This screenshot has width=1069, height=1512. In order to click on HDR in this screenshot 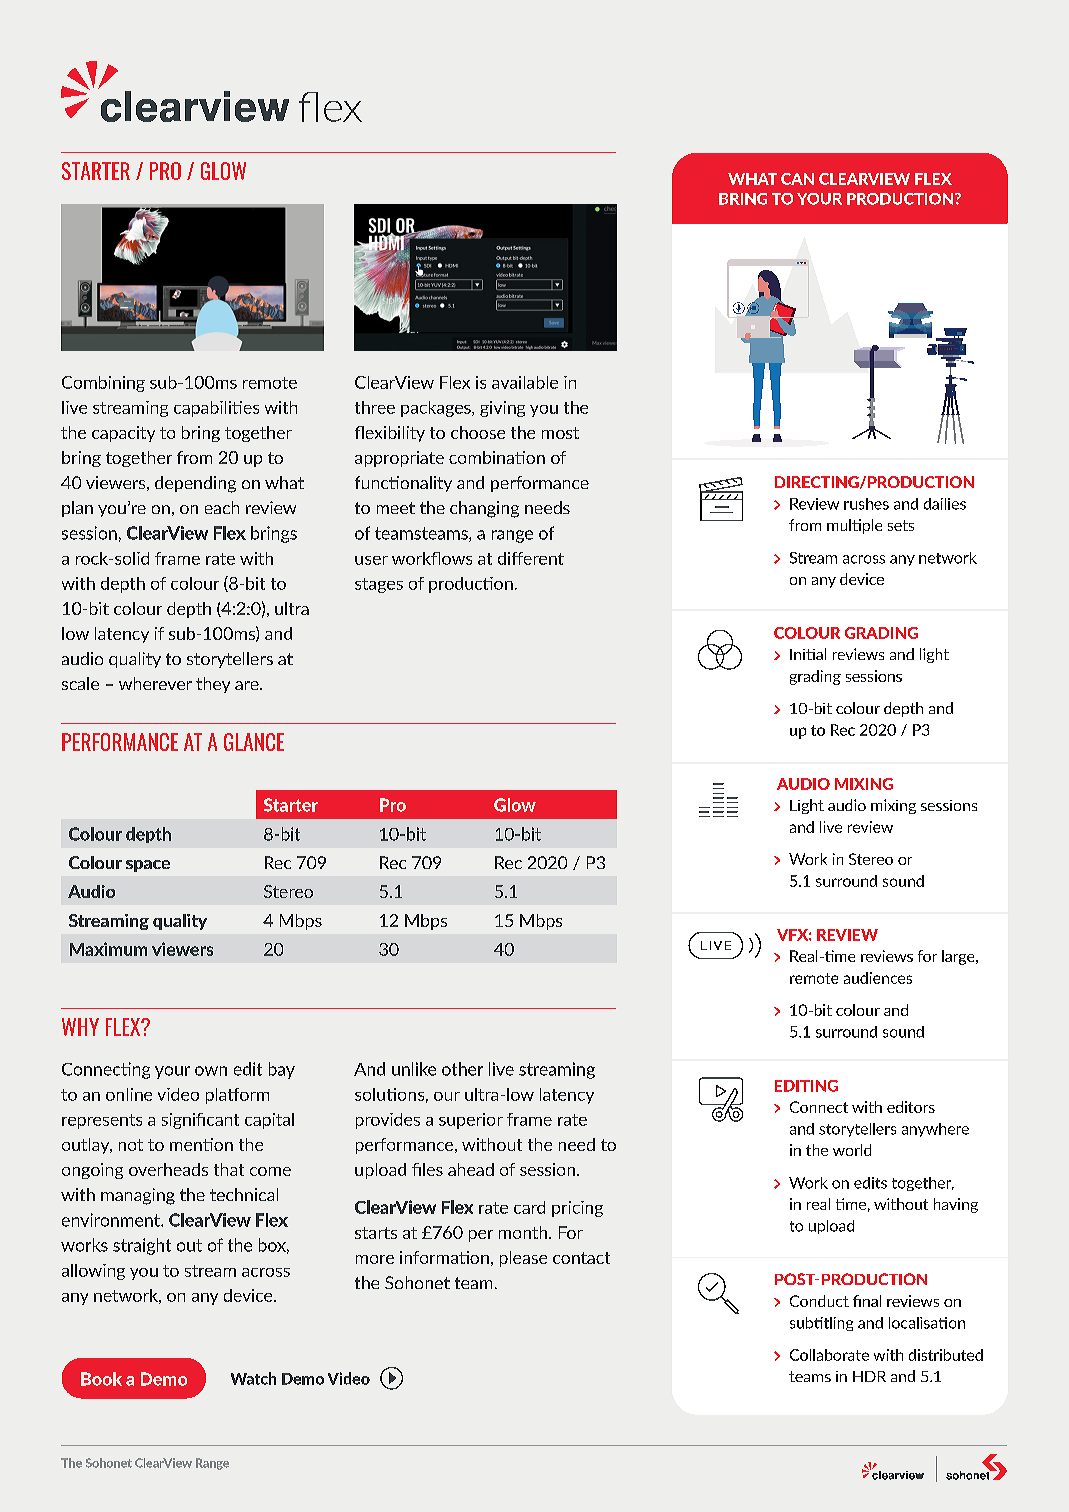, I will do `click(869, 1376)`.
